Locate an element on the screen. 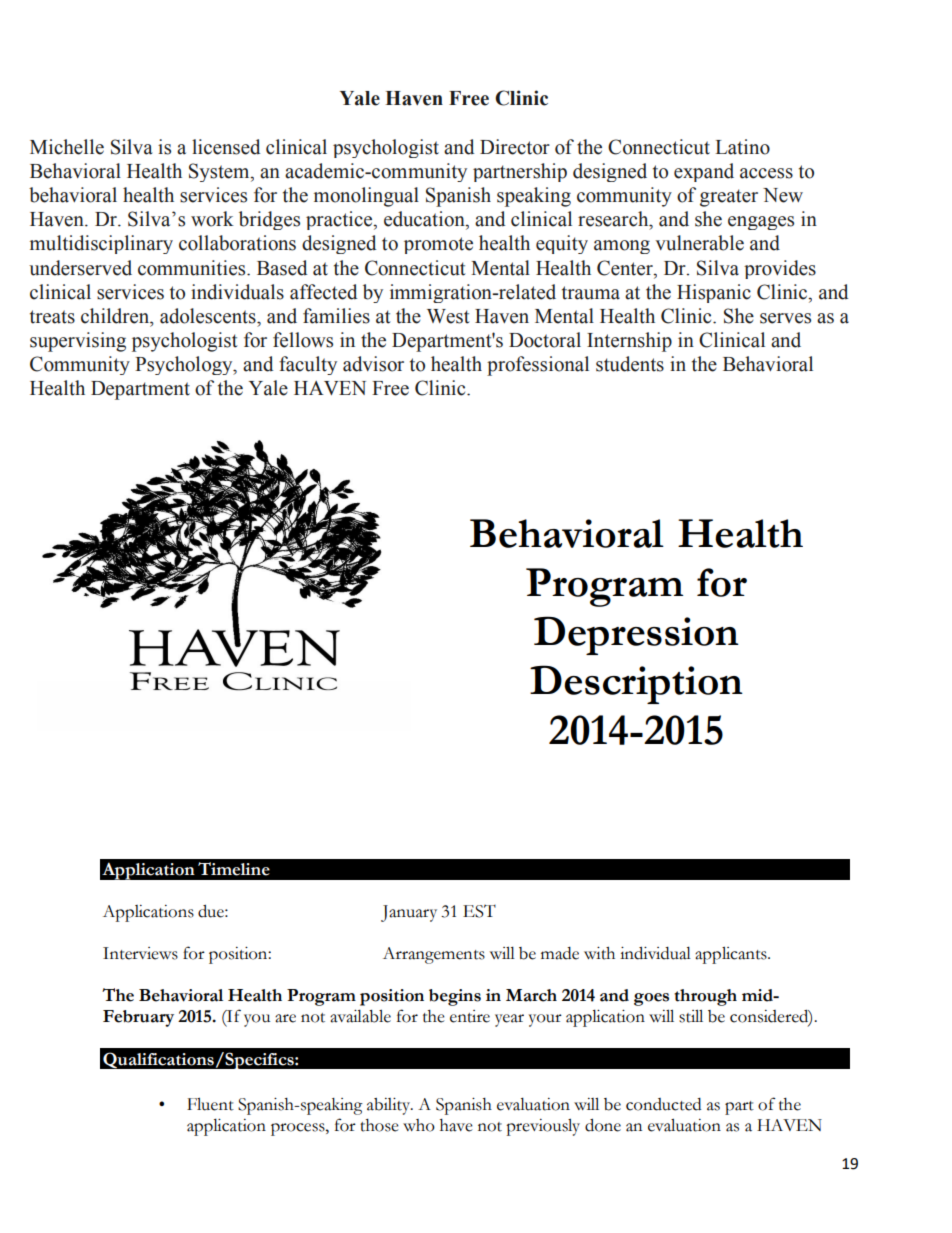 The image size is (952, 1233). expand is located at coordinates (704, 172).
